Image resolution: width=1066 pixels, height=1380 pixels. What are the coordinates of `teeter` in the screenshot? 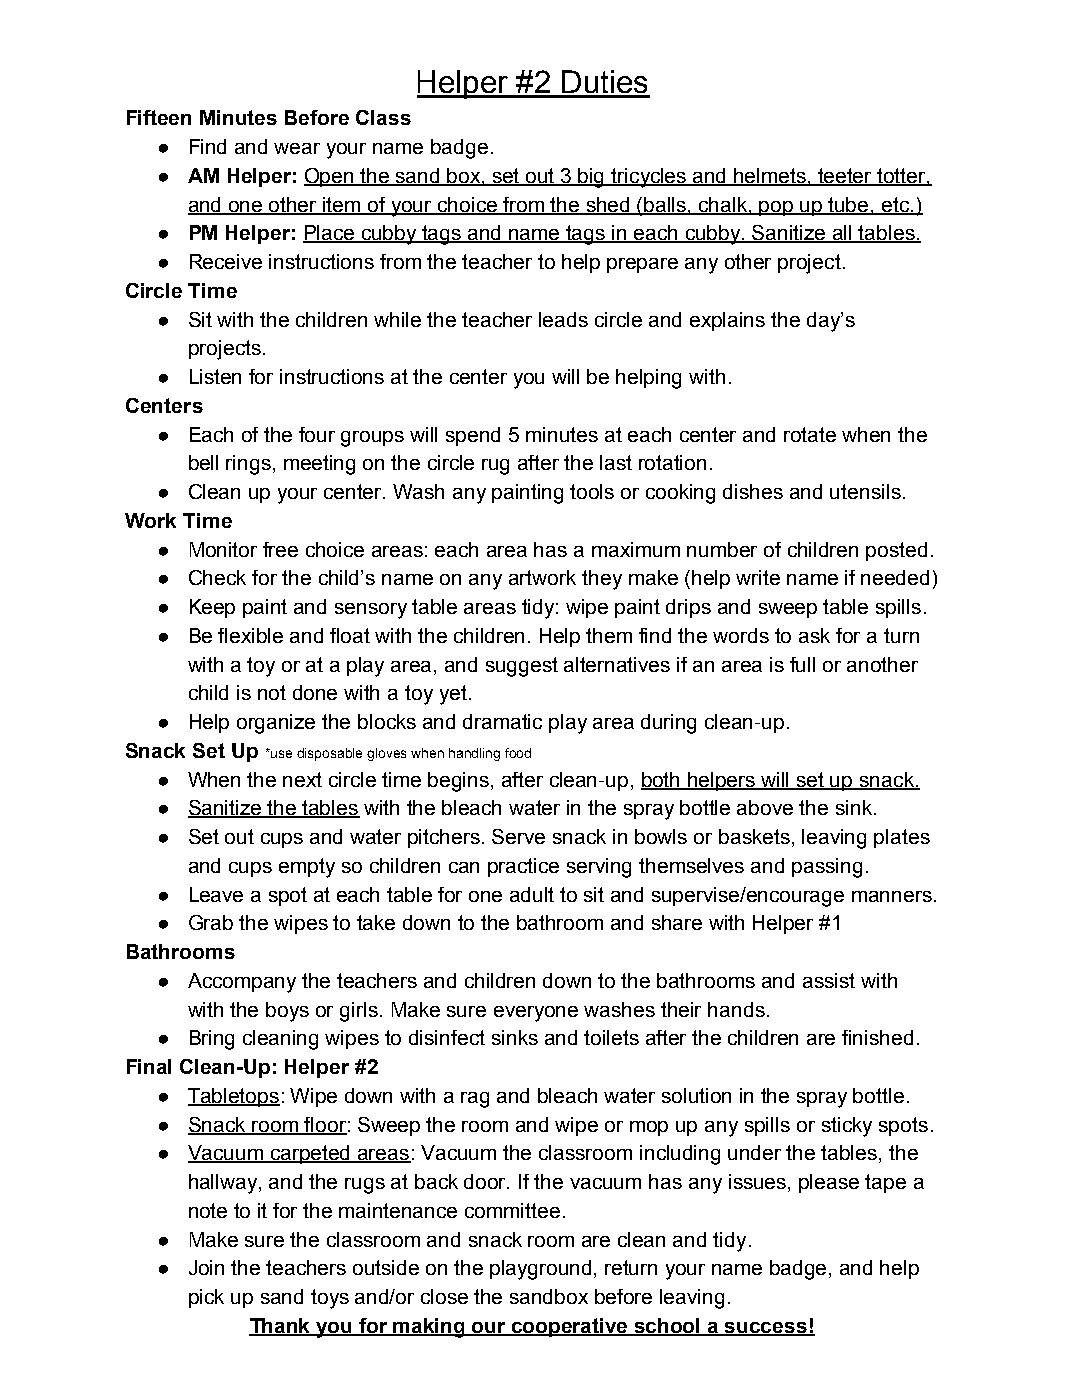 It's located at (845, 177).
